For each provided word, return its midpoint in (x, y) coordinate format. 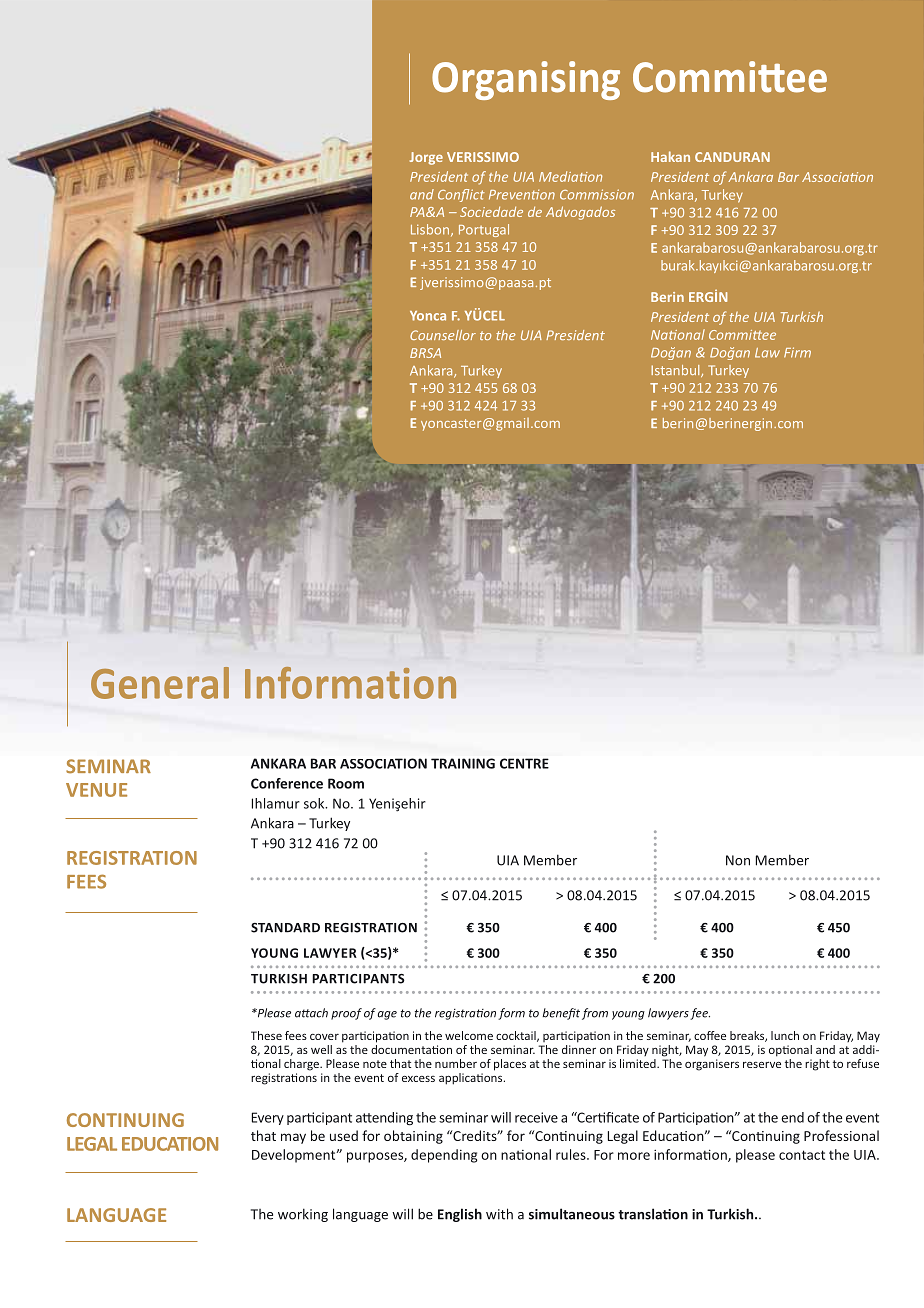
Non (738, 860)
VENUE (96, 790)
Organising (526, 80)
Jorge (426, 158)
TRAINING (463, 763)
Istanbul (676, 371)
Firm (797, 352)
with (499, 1214)
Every (268, 1118)
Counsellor (443, 335)
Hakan (670, 156)
